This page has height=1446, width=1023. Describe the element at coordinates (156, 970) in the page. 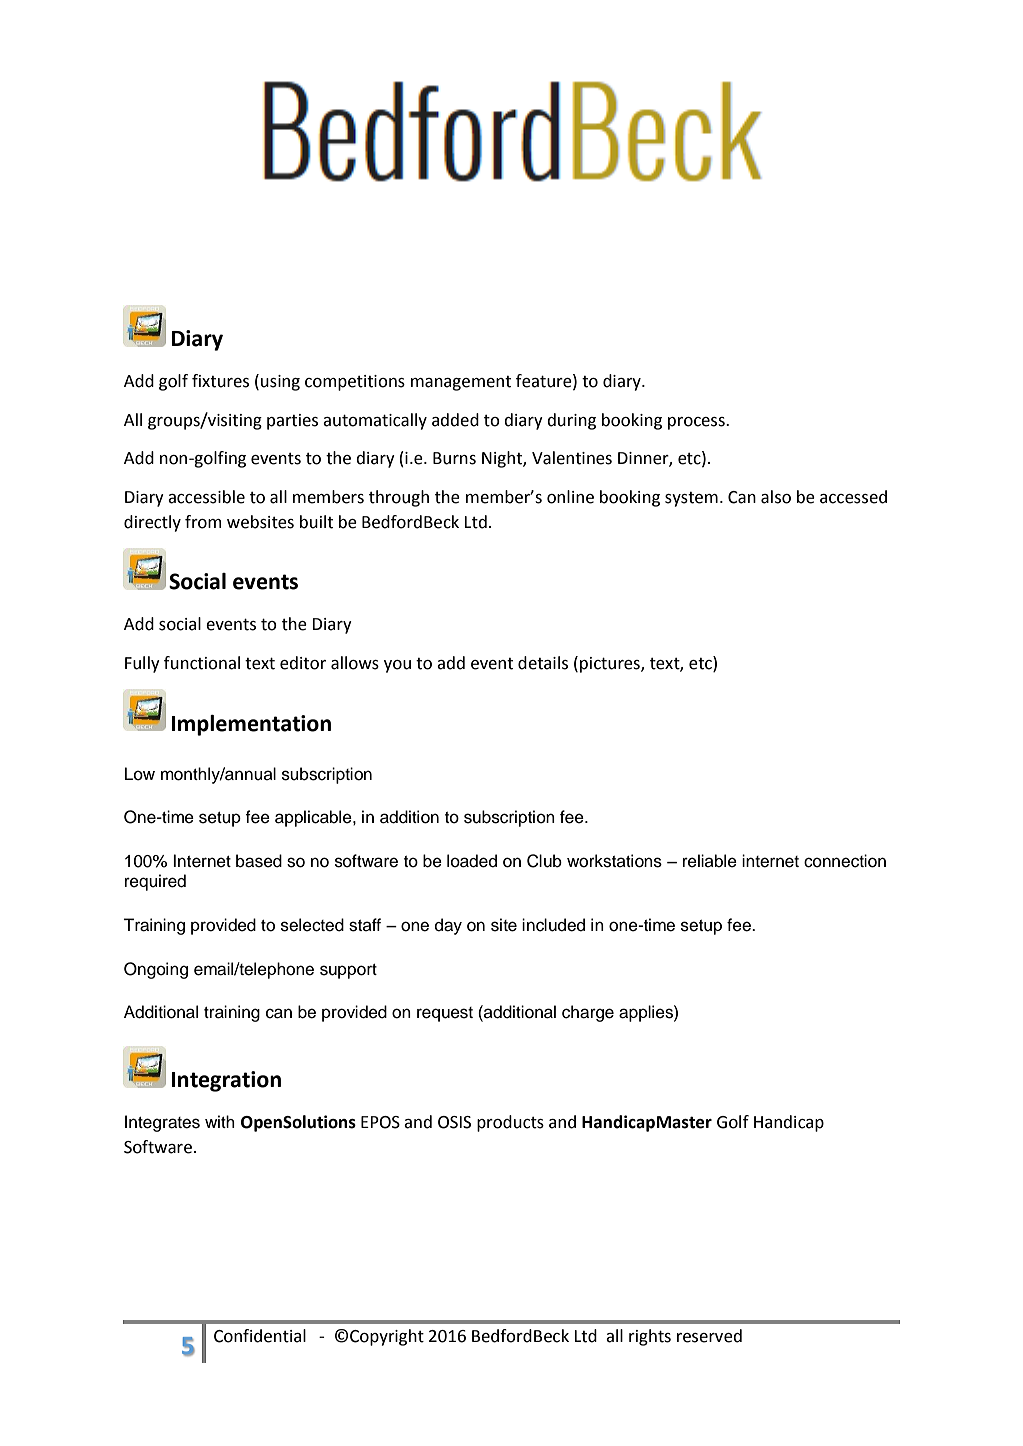

I see `Ongoing` at that location.
